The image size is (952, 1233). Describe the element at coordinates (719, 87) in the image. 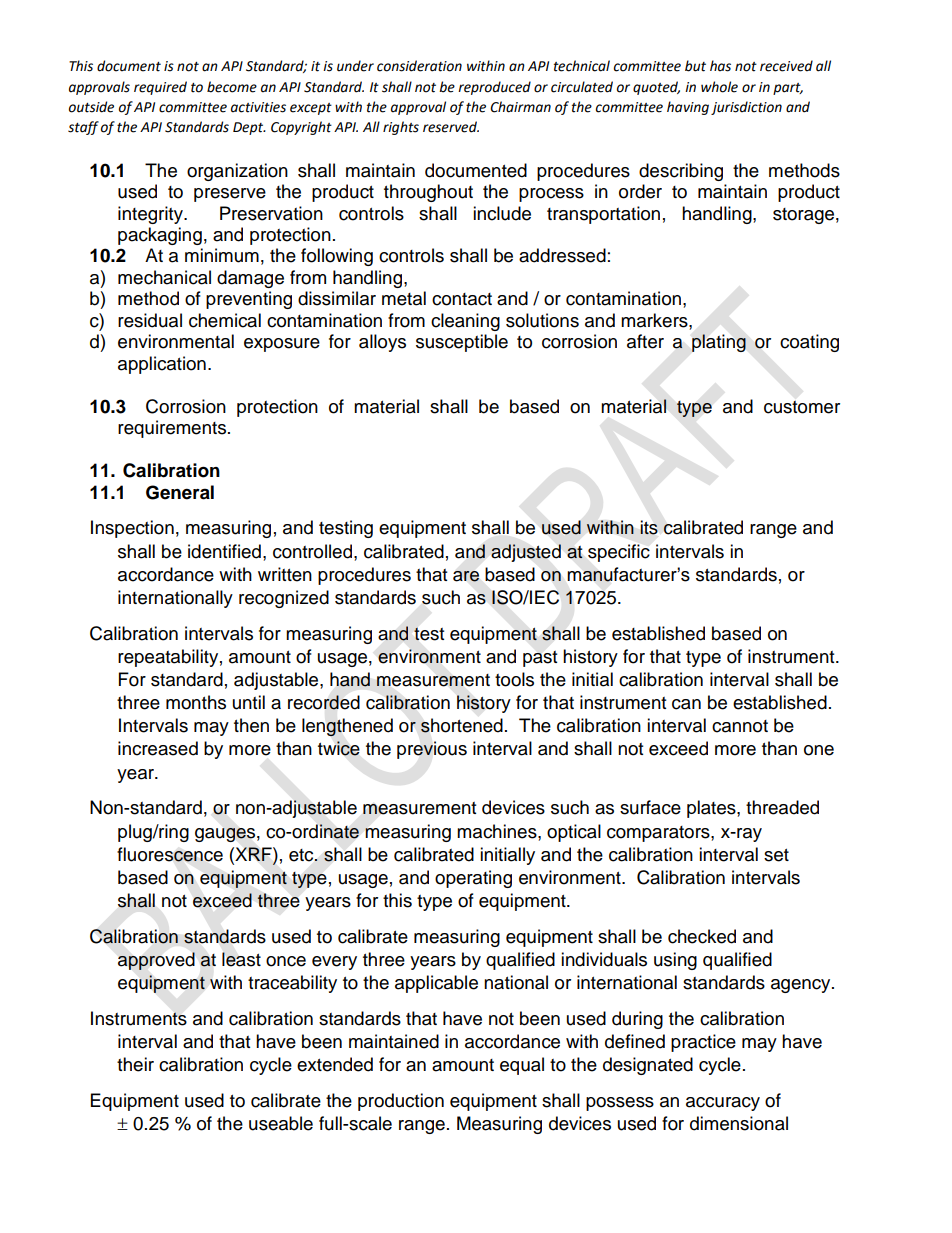

I see `whole` at that location.
